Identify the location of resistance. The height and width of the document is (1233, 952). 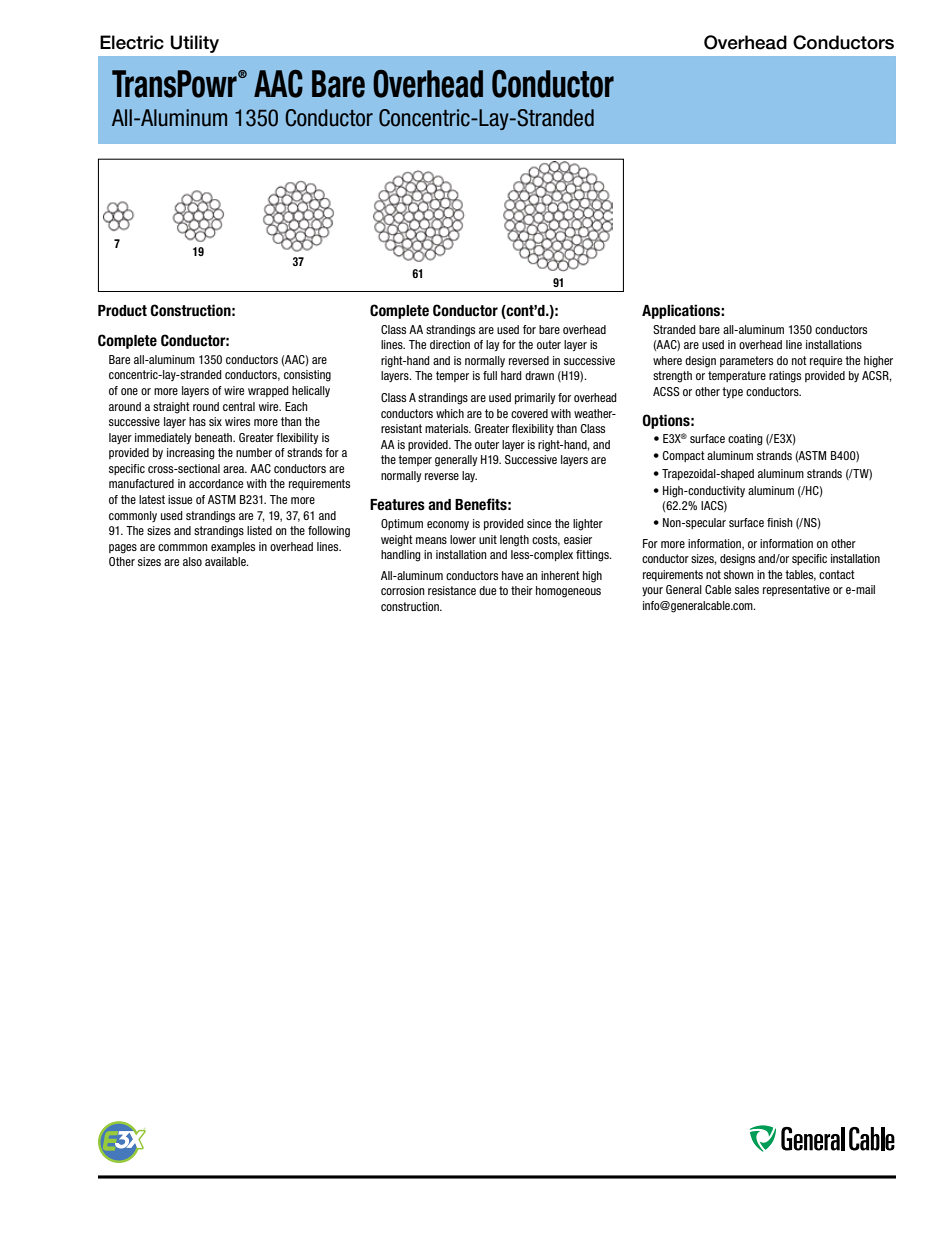
(452, 590).
